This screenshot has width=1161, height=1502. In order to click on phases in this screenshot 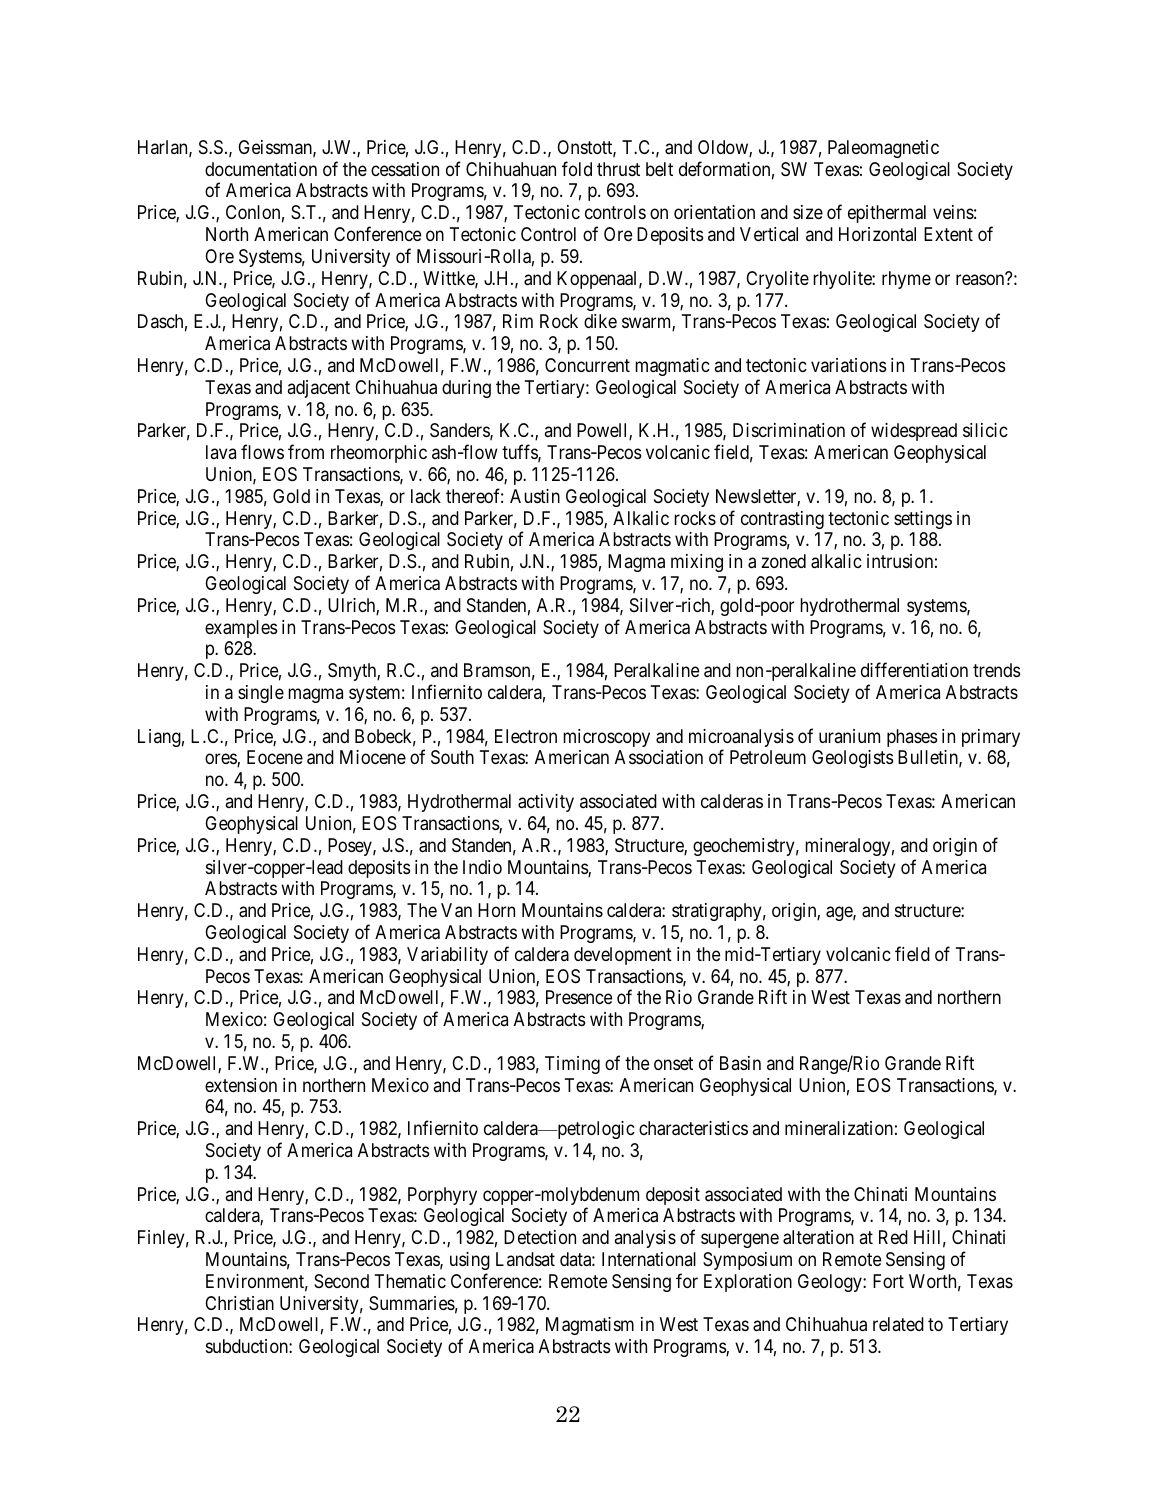, I will do `click(912, 738)`.
